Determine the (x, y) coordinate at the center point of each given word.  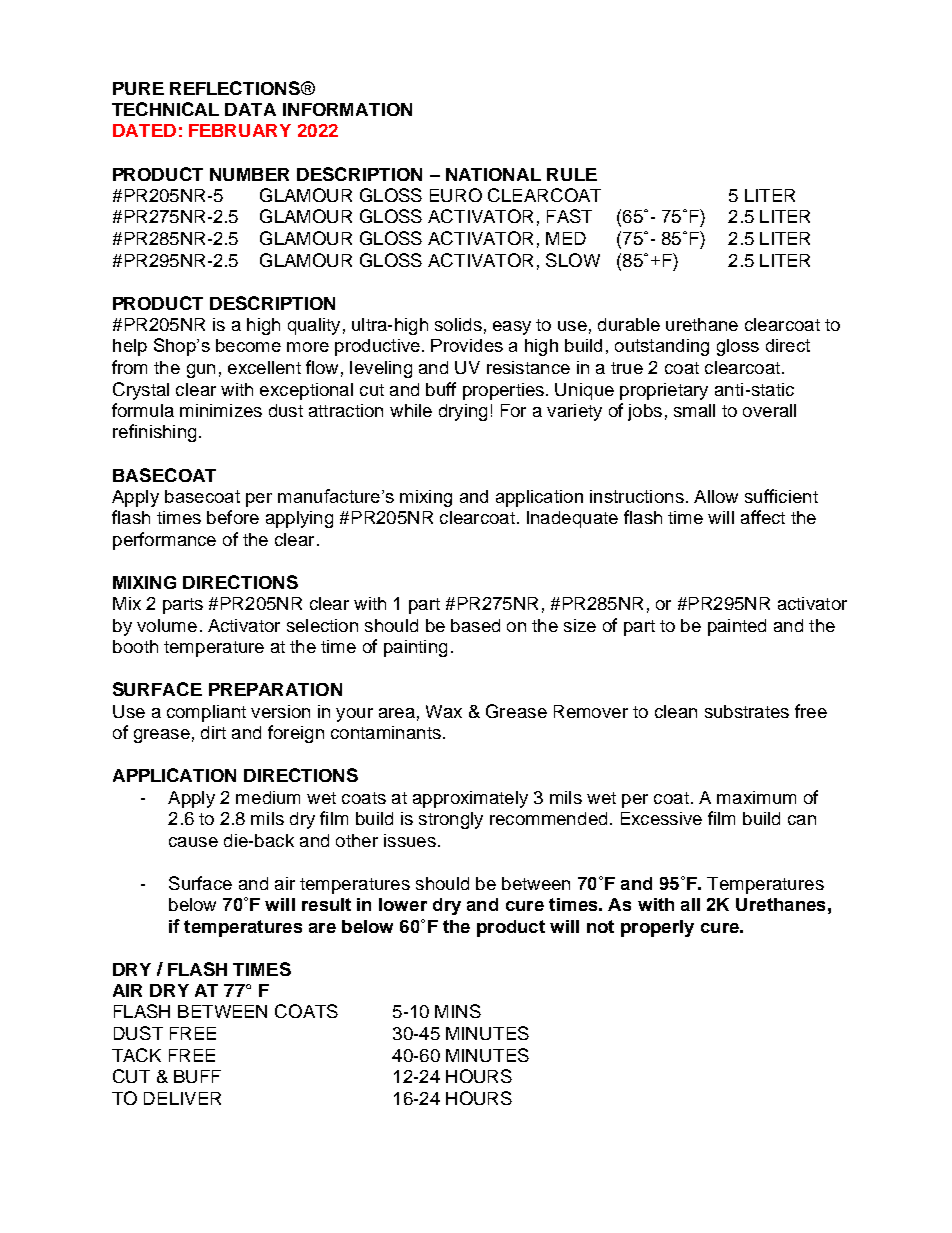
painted (737, 627)
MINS (458, 1011)
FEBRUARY (240, 130)
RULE (572, 174)
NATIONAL (493, 174)
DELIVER (182, 1098)
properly (657, 928)
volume (167, 625)
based (475, 625)
